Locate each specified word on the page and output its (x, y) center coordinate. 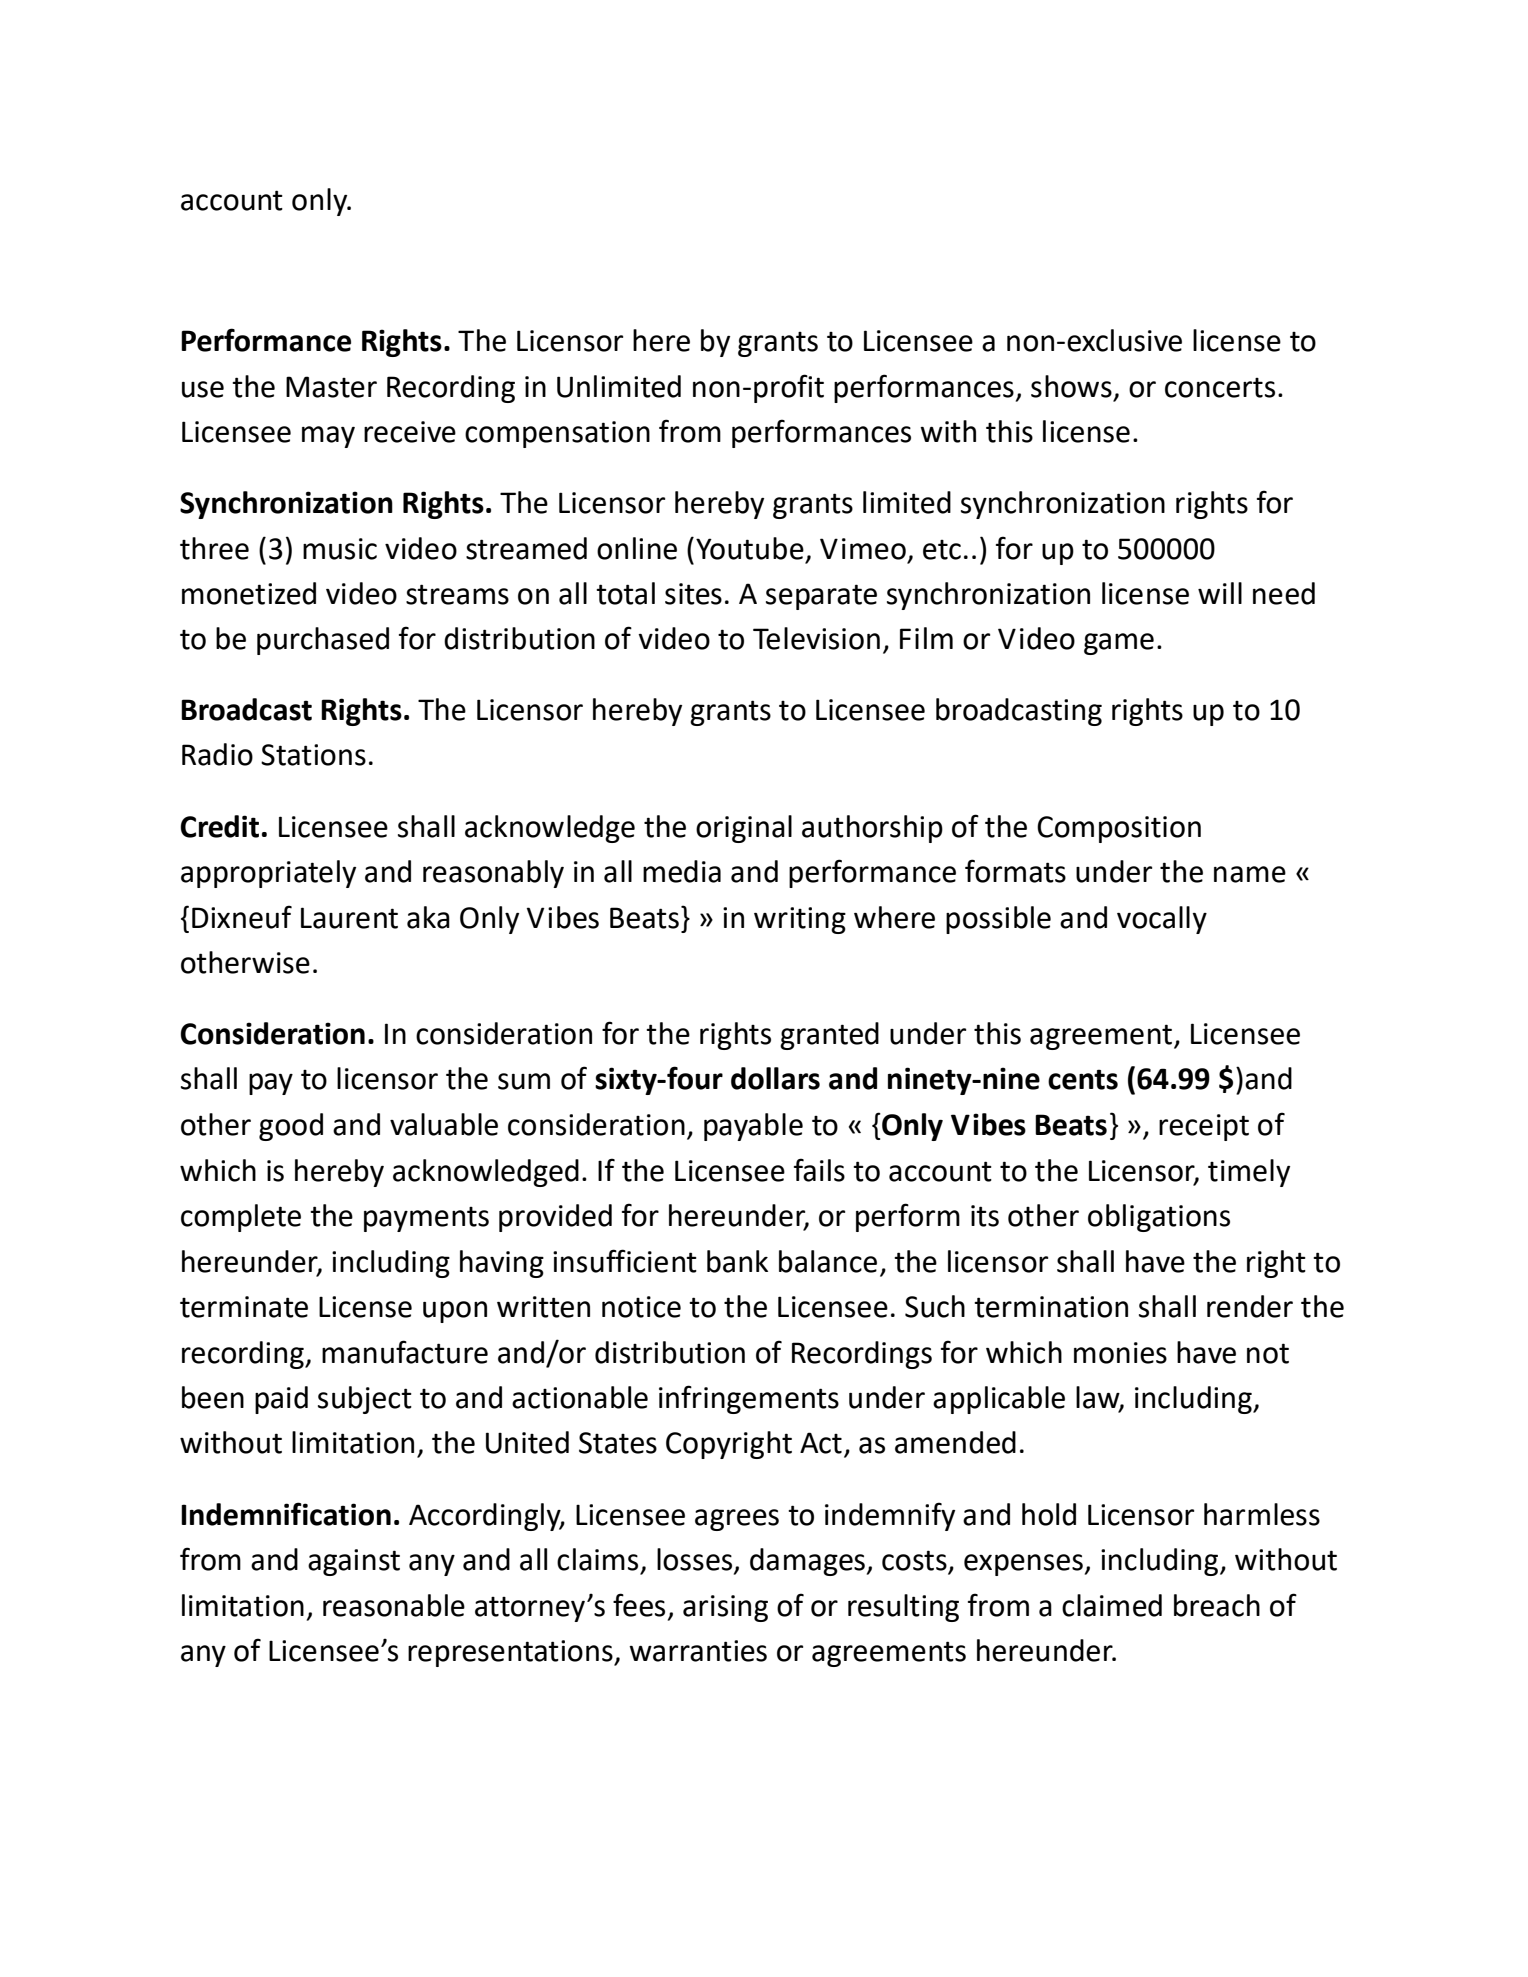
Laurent (349, 918)
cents (1083, 1079)
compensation (557, 434)
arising (725, 1608)
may (328, 437)
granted (829, 1036)
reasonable (394, 1605)
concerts (1220, 388)
